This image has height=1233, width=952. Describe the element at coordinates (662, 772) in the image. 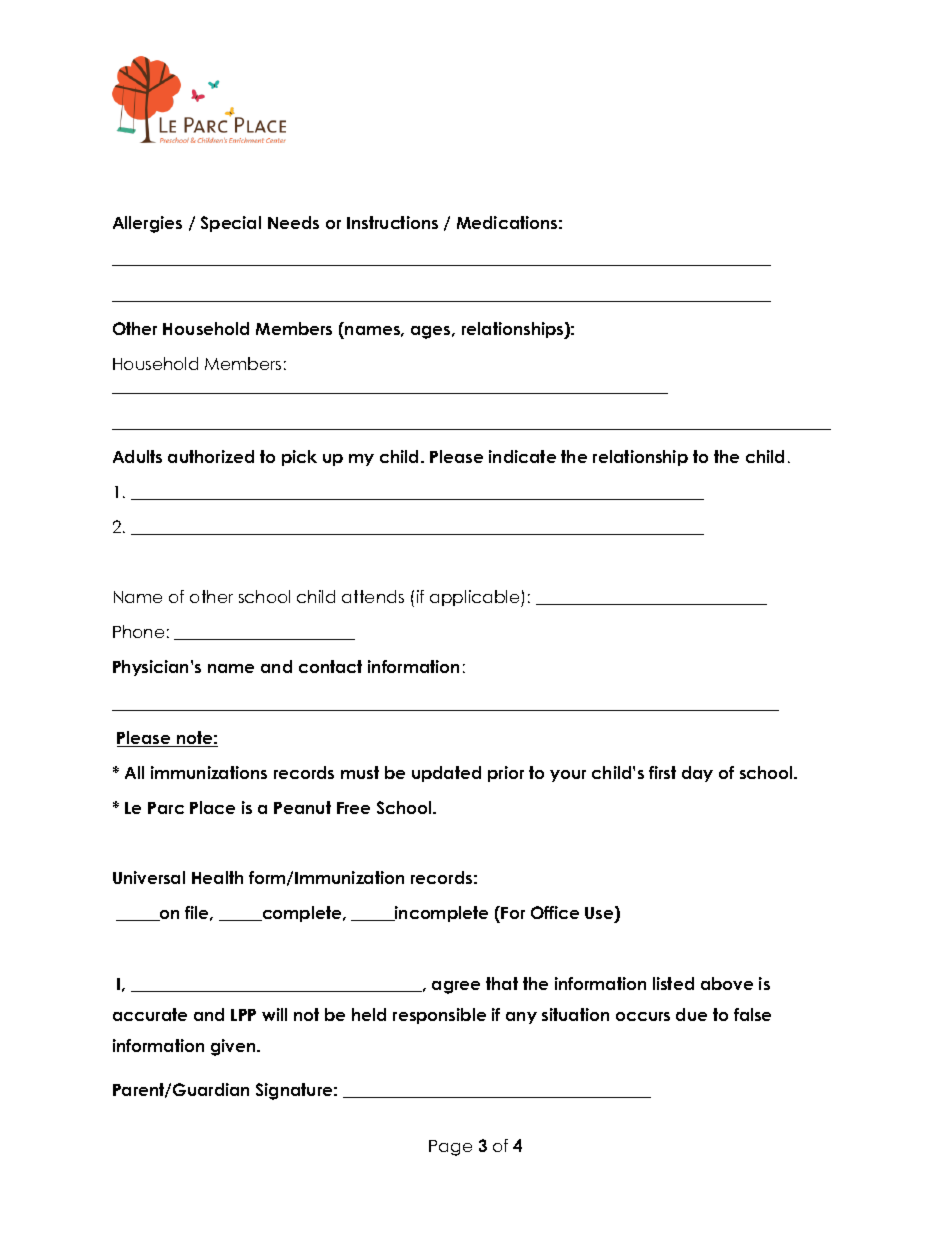

I see `first` at that location.
